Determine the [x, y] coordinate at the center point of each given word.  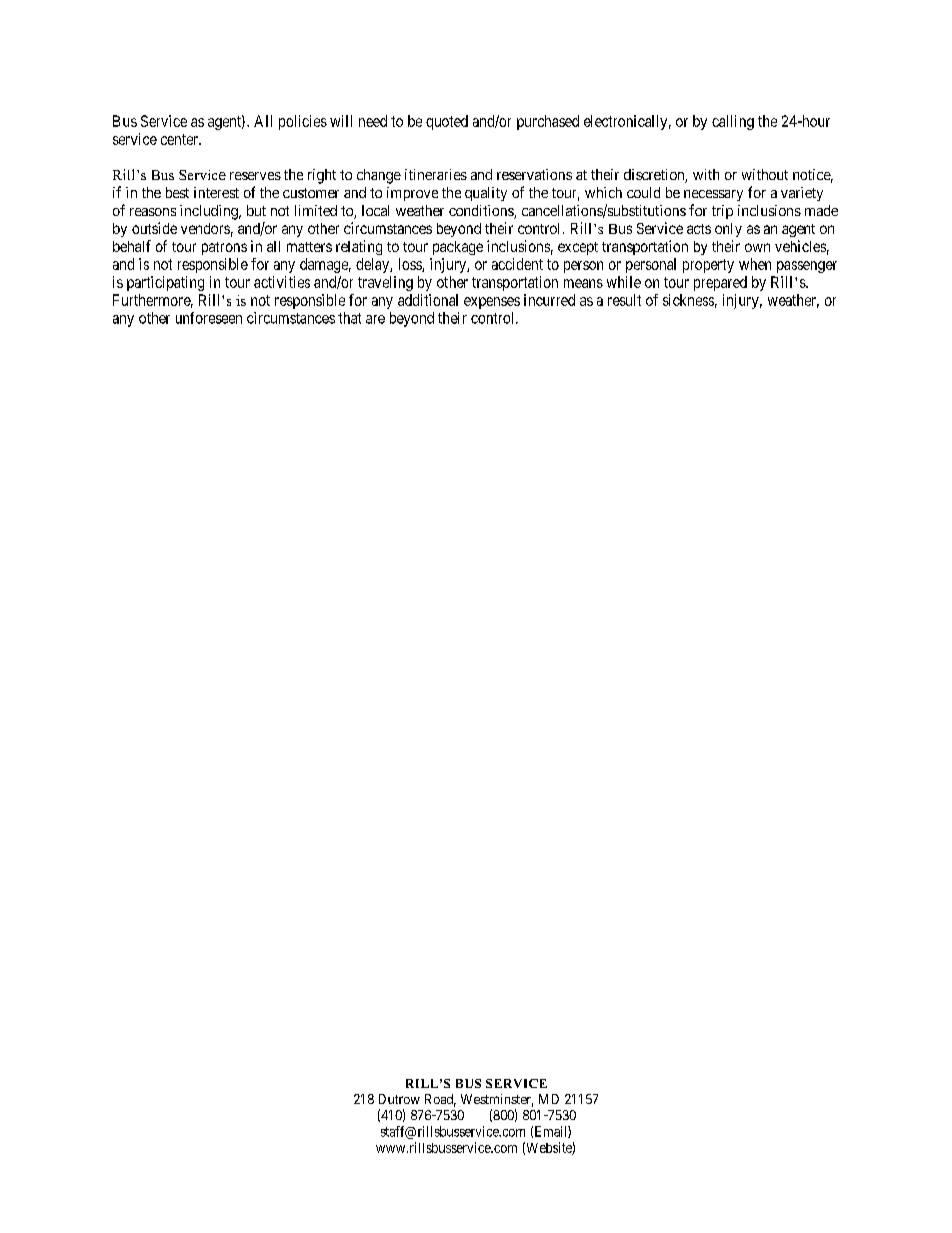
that [349, 318]
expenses [492, 303]
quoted [447, 122]
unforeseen [209, 318]
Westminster [497, 1100]
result [624, 300]
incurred [549, 300]
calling [733, 122]
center [181, 139]
